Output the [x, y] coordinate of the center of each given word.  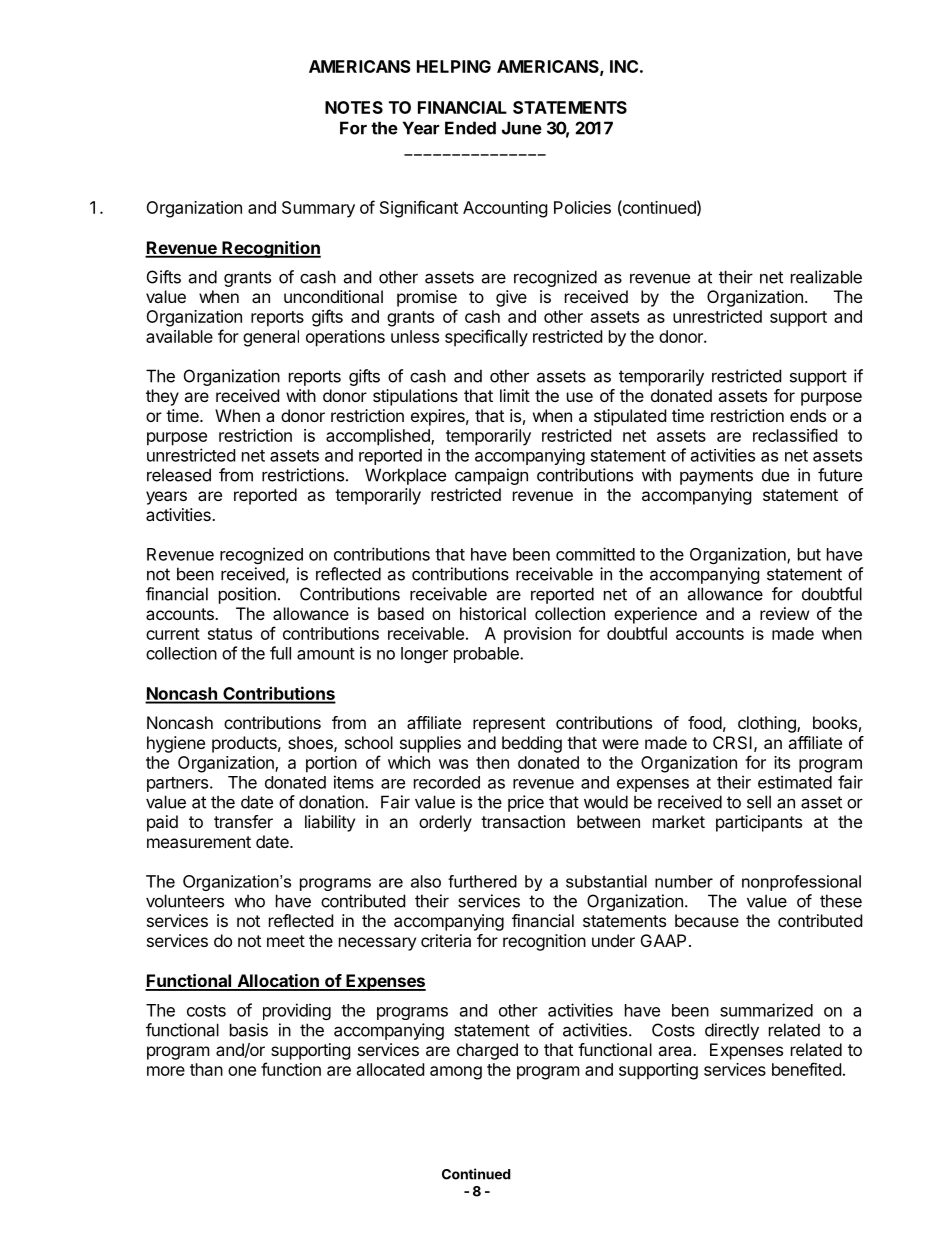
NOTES [354, 107]
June [522, 128]
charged [487, 1051]
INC [624, 66]
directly [732, 1031]
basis [249, 1030]
